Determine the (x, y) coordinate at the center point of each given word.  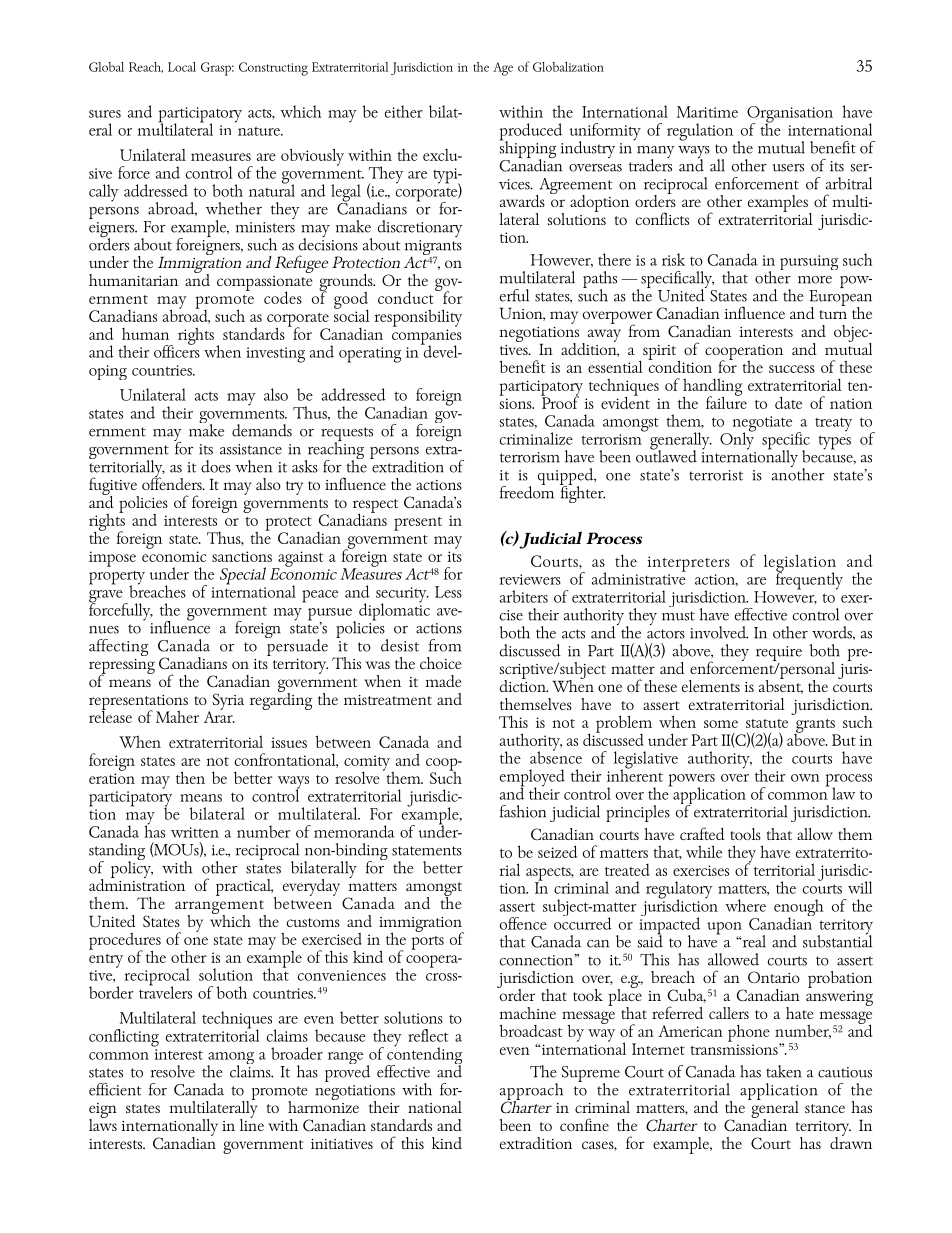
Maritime (707, 112)
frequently (809, 579)
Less (448, 592)
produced (531, 133)
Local (182, 67)
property (117, 579)
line (252, 1123)
